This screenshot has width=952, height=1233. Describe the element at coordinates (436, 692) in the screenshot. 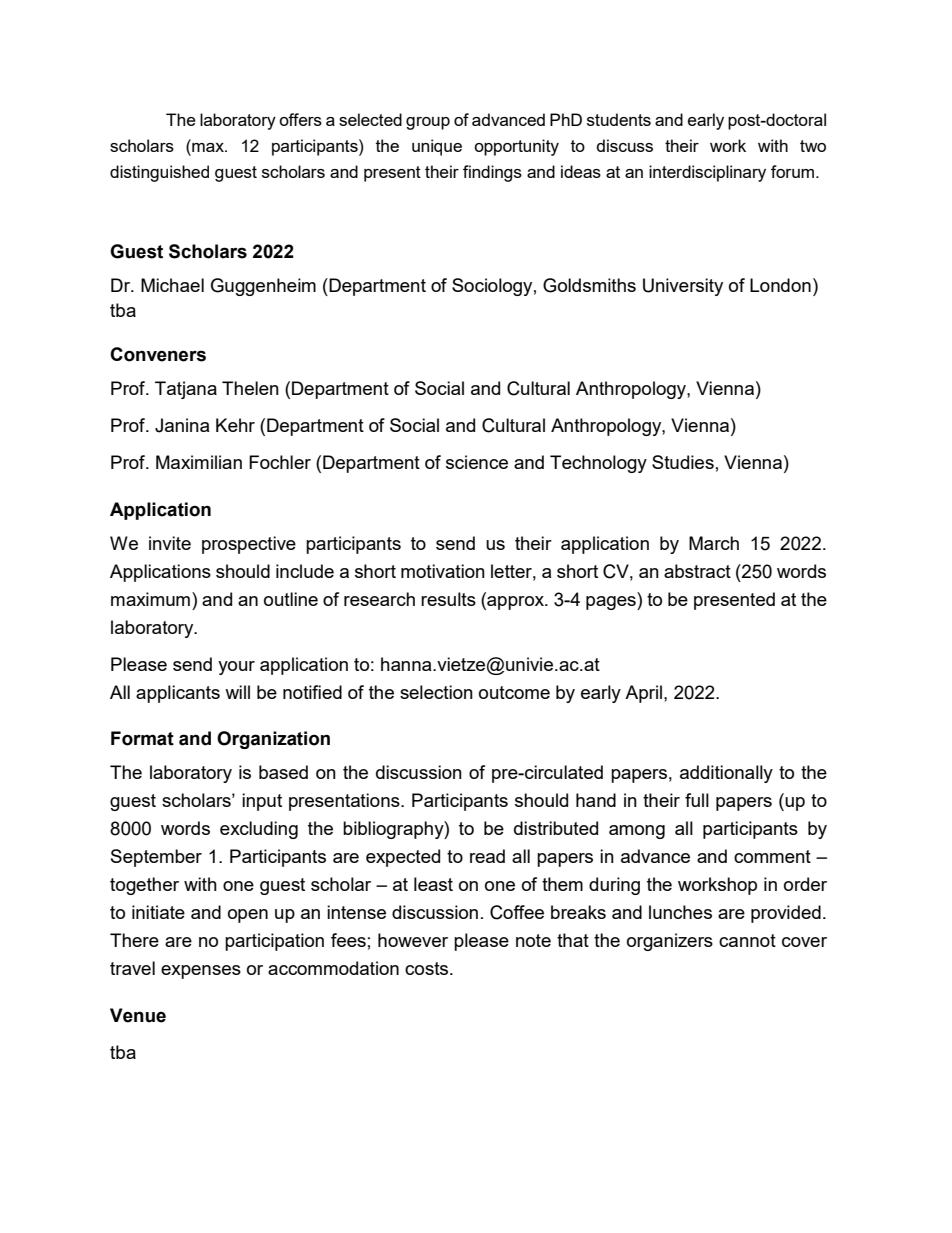

I see `selection` at that location.
